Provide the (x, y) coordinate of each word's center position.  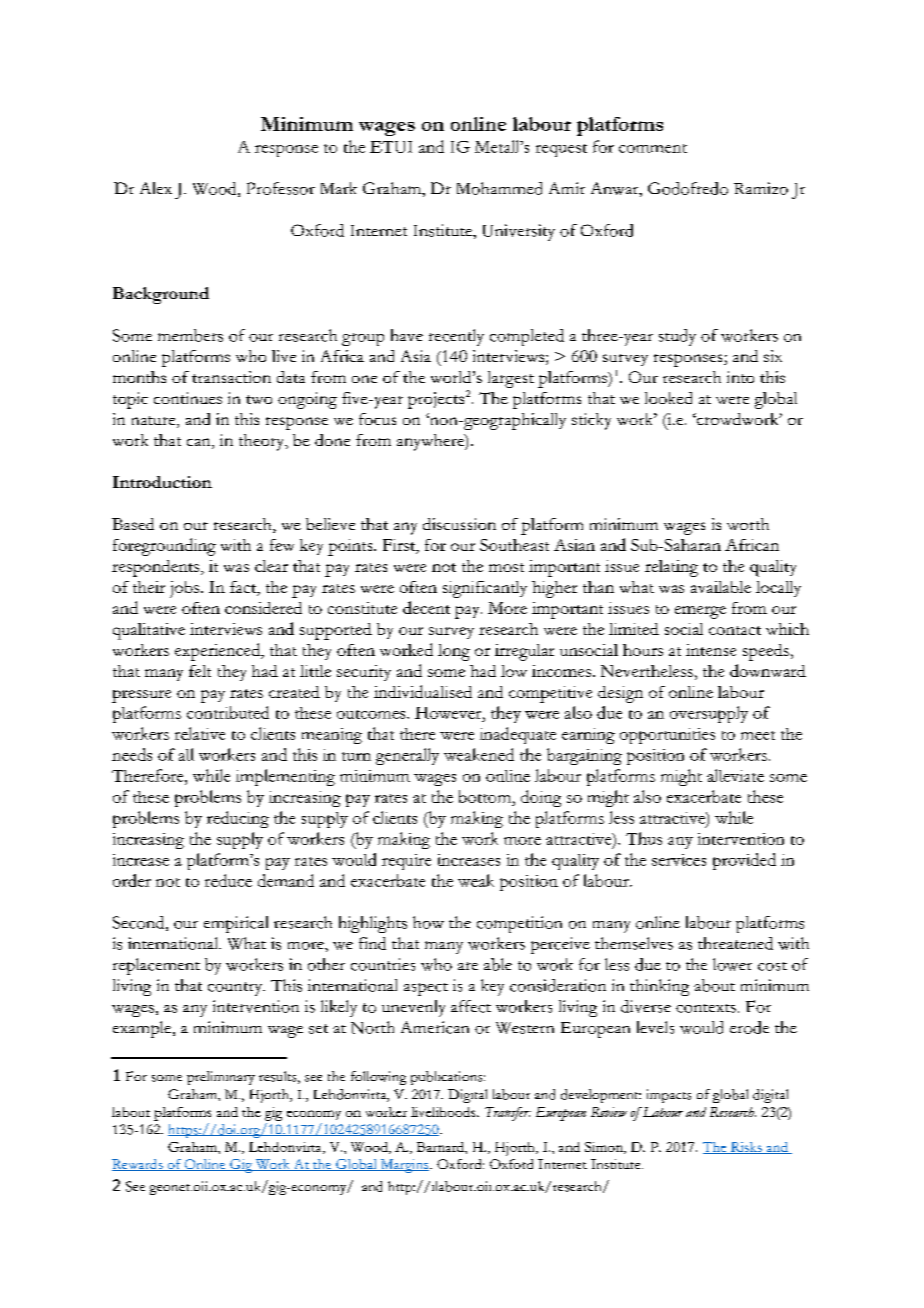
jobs (186, 589)
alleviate (735, 775)
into (740, 377)
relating (671, 568)
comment (653, 148)
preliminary (221, 1078)
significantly (485, 589)
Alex (156, 188)
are (468, 966)
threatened (735, 943)
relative (200, 733)
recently (456, 337)
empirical (236, 924)
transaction (231, 377)
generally (407, 756)
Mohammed (499, 188)
